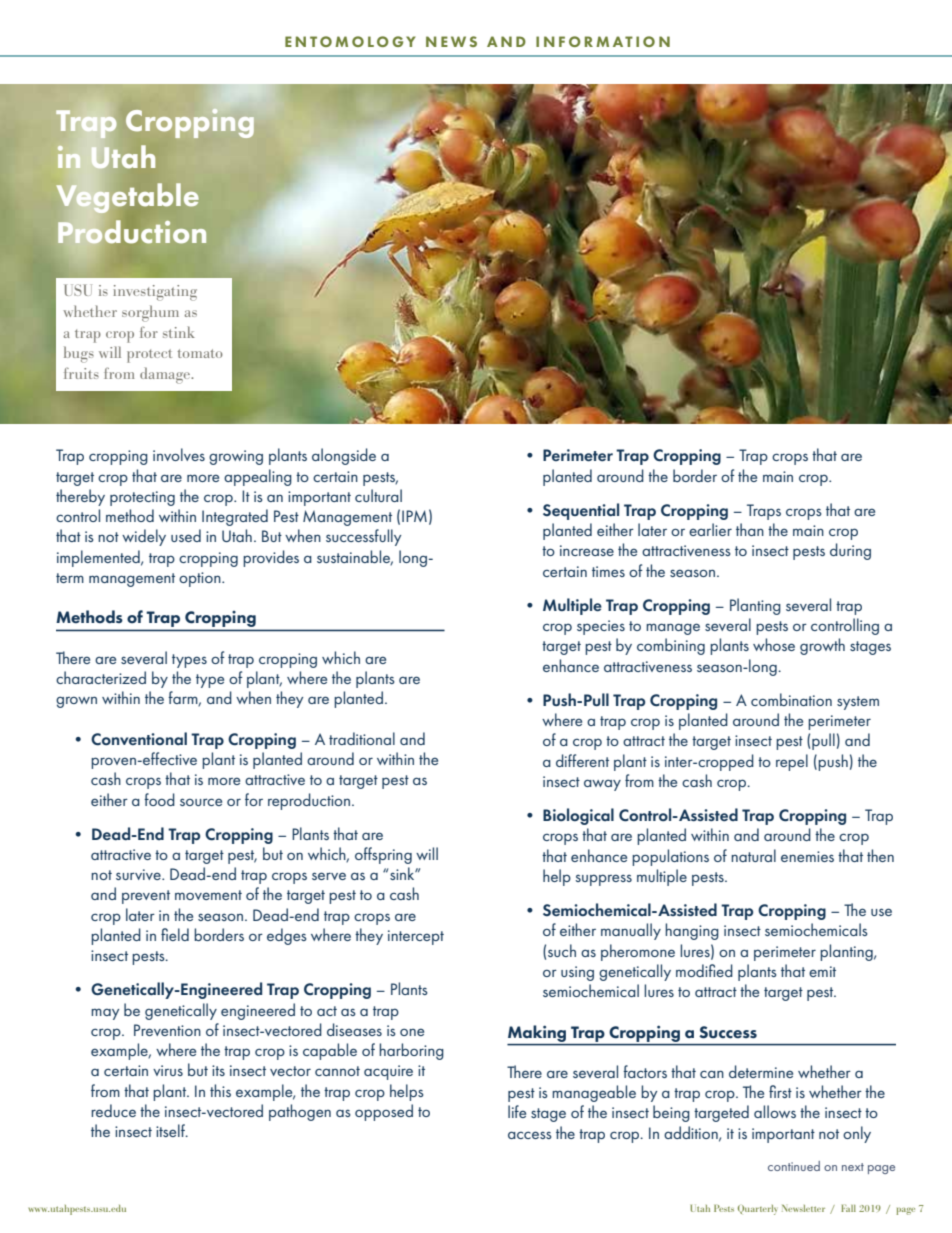 The image size is (952, 1233). What do you see at coordinates (159, 799) in the screenshot?
I see `food` at bounding box center [159, 799].
